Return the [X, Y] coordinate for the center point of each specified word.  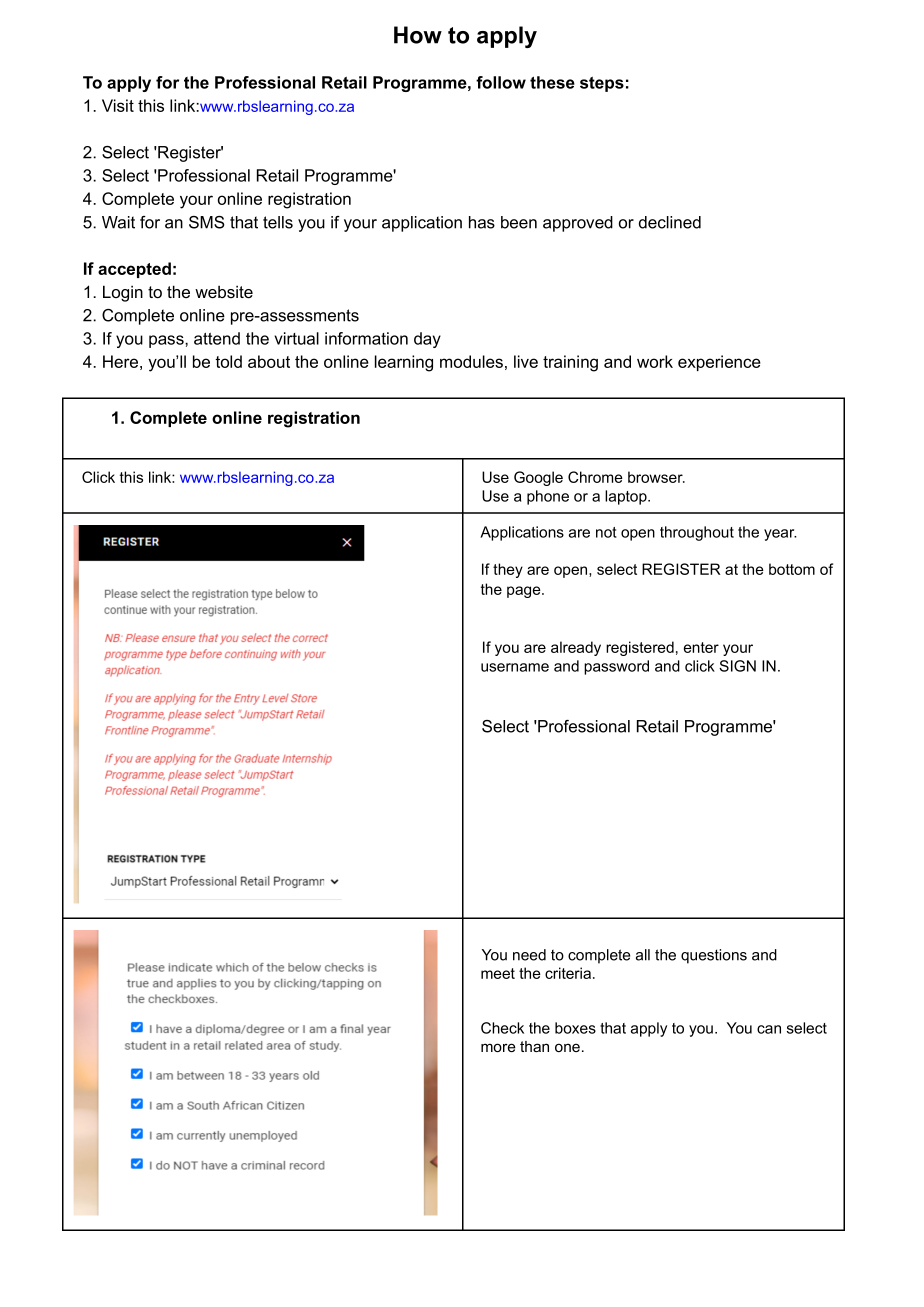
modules [471, 361]
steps [602, 84]
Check [502, 1028]
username [515, 667]
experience [719, 363]
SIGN [737, 666]
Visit [118, 105]
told [228, 361]
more [498, 1047]
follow [501, 82]
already [576, 648]
